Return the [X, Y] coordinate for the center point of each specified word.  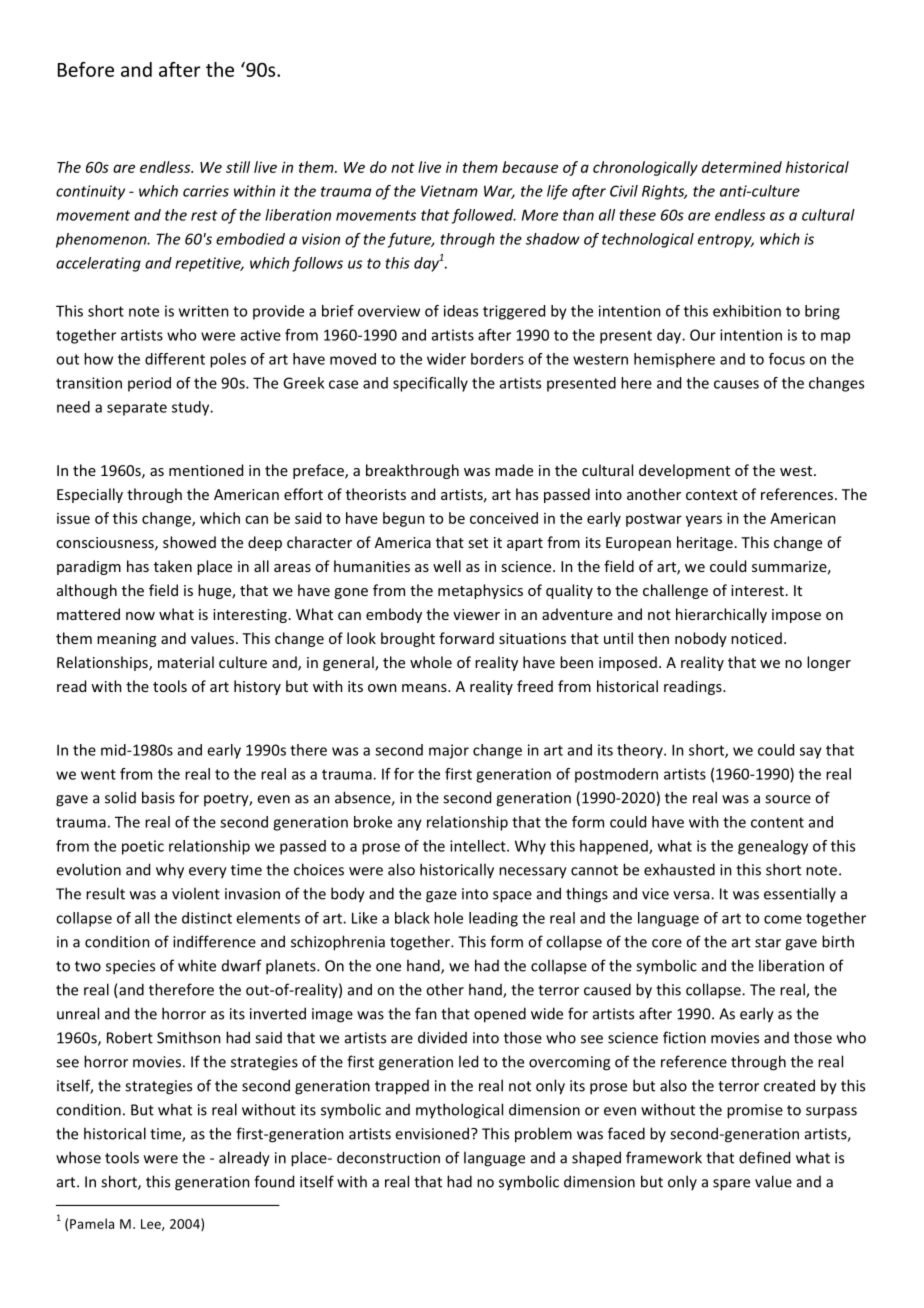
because [530, 167]
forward [466, 638]
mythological [459, 1111]
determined [742, 167]
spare [731, 1185]
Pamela [92, 1223]
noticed [756, 638]
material [186, 662]
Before [86, 69]
